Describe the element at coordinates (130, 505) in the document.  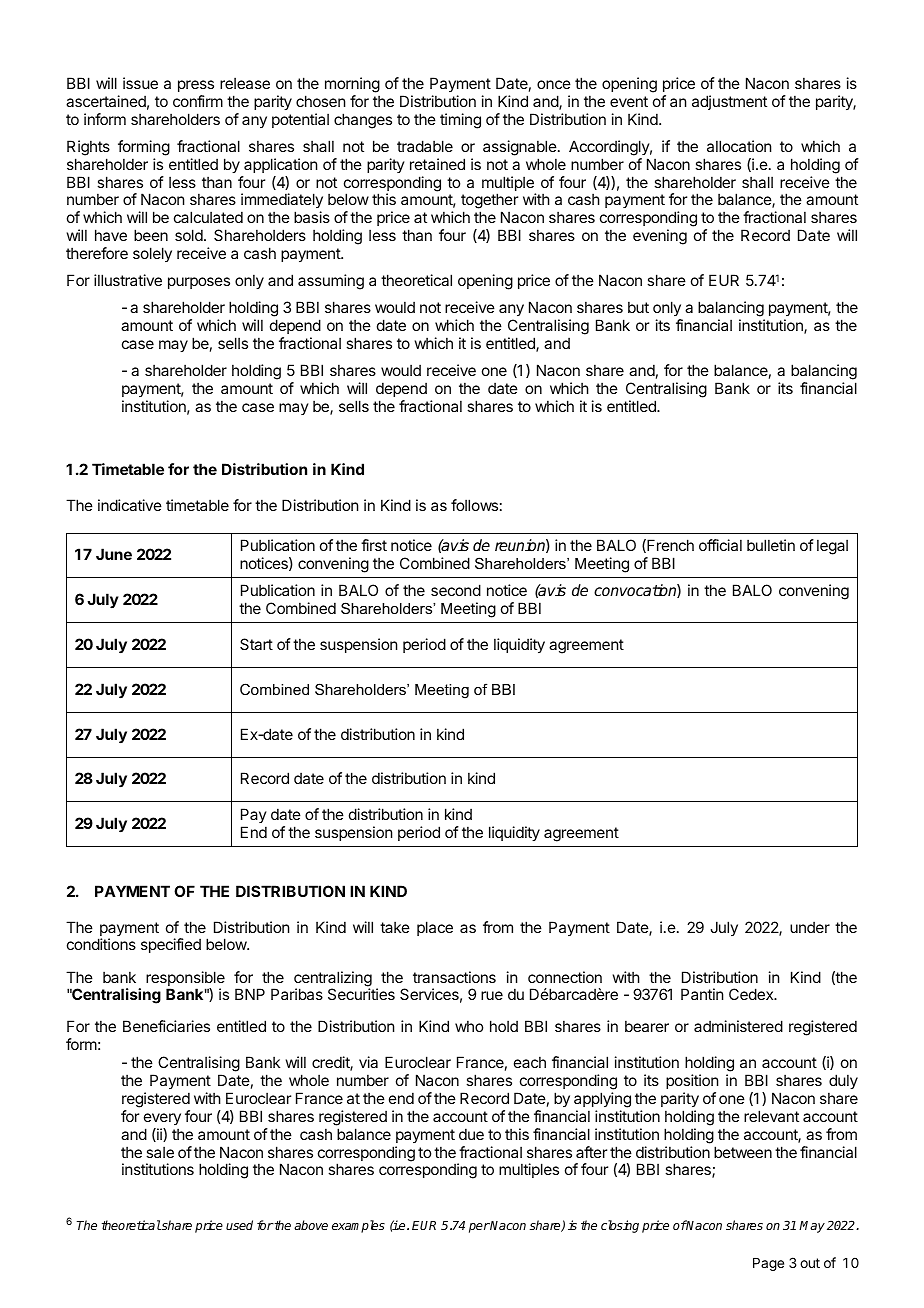
I see `indicative` at that location.
